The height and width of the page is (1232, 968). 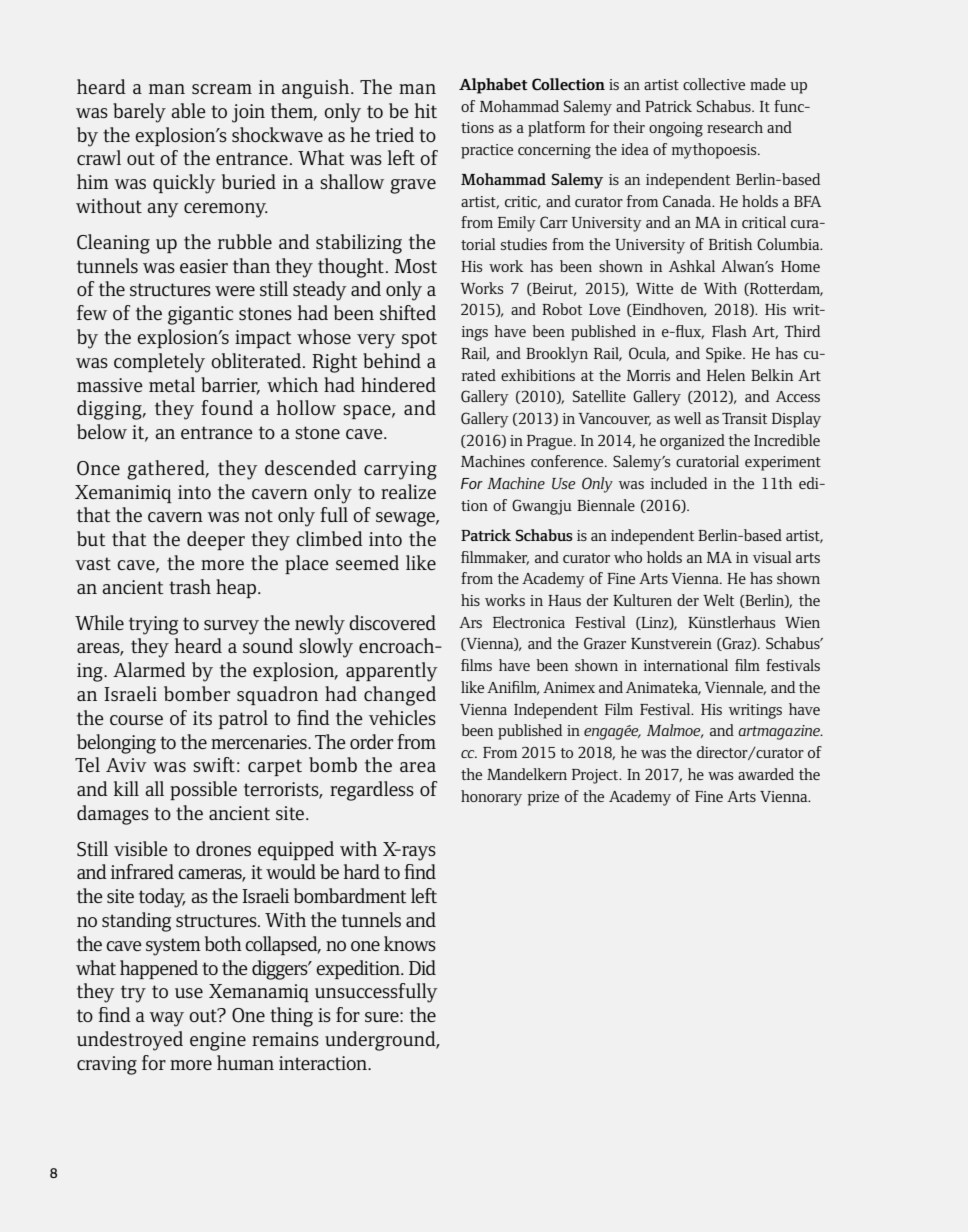 What do you see at coordinates (190, 586) in the page?
I see `trash` at bounding box center [190, 586].
